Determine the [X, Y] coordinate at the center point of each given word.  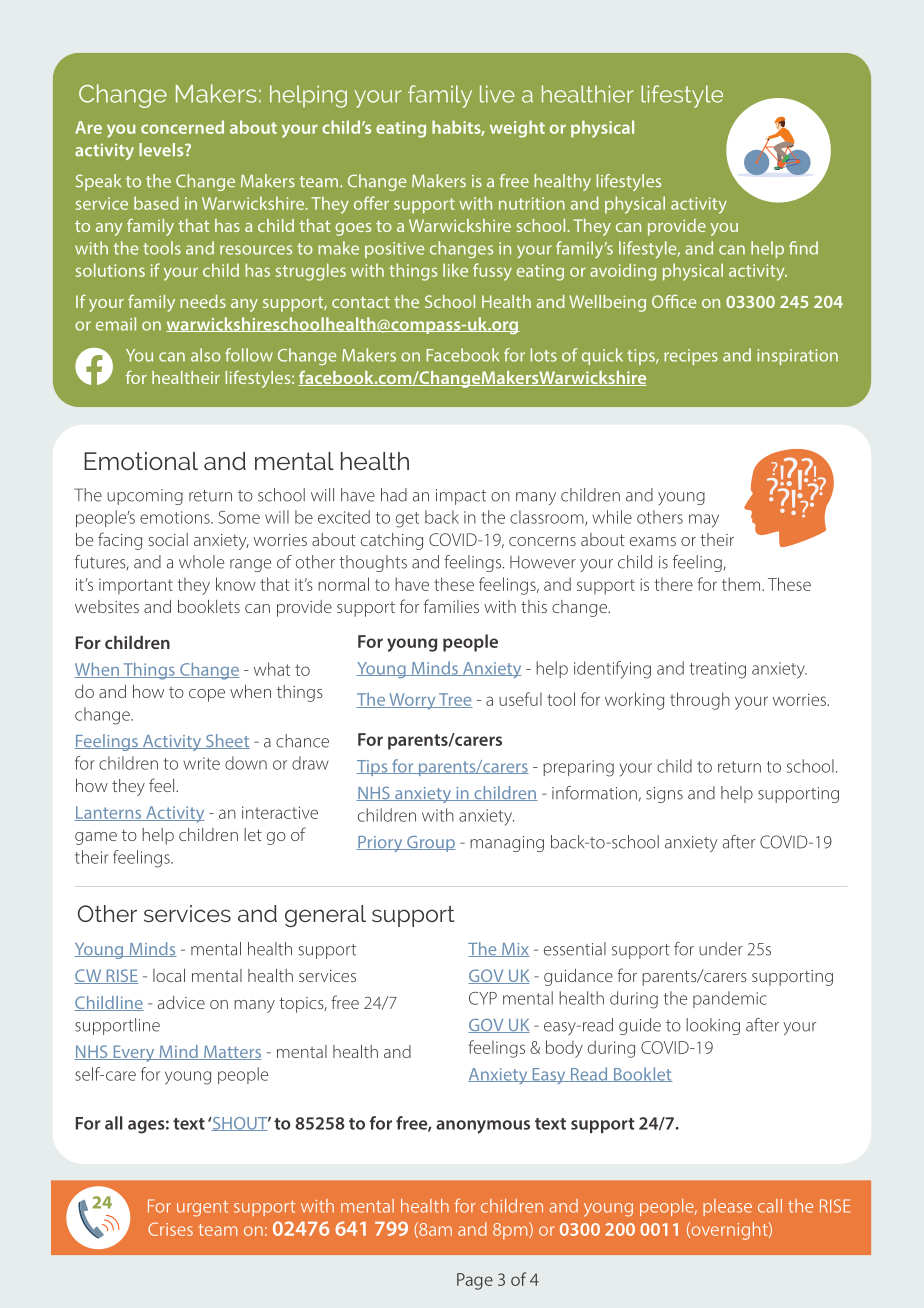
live [497, 94]
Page [475, 1281]
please [727, 1207]
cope [207, 695]
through [700, 701]
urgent [202, 1209]
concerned [182, 127]
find [803, 248]
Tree [455, 700]
